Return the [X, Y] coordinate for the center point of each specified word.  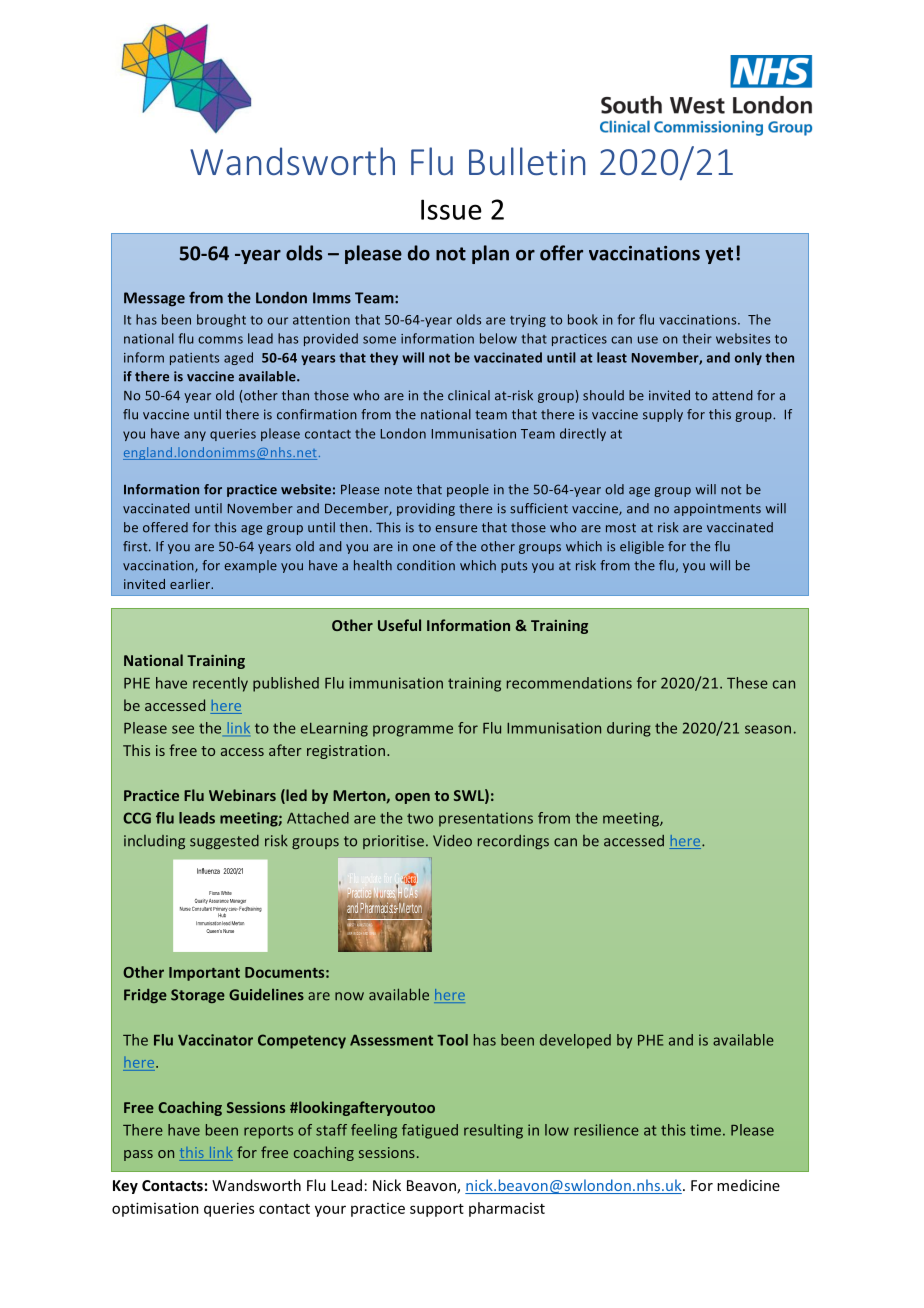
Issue [451, 209]
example [250, 566]
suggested [224, 842]
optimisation [155, 1209]
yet [719, 255]
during [629, 729]
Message [154, 299]
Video [452, 841]
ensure [456, 529]
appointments [717, 509]
